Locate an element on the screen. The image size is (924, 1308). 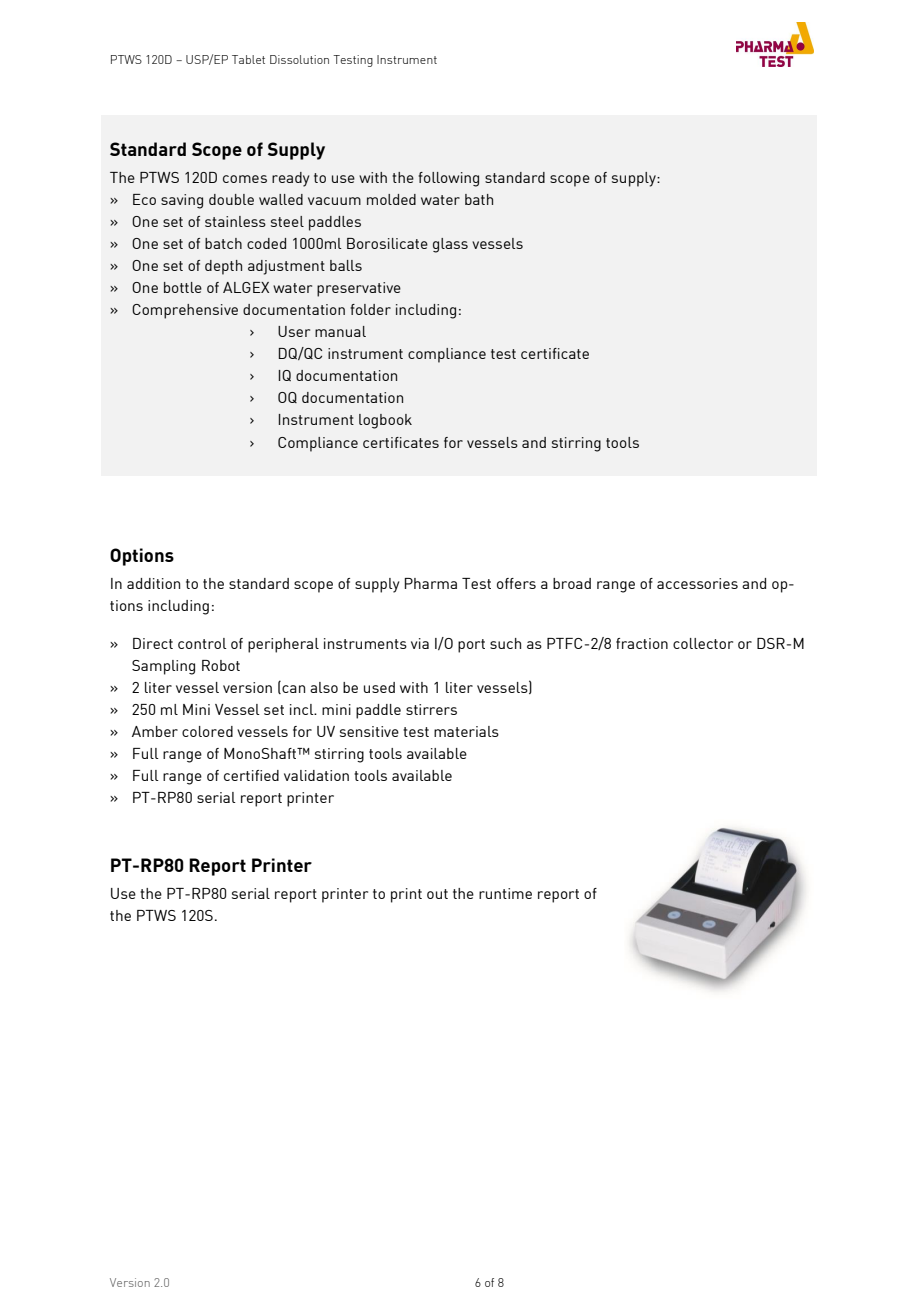
certified is located at coordinates (251, 775).
